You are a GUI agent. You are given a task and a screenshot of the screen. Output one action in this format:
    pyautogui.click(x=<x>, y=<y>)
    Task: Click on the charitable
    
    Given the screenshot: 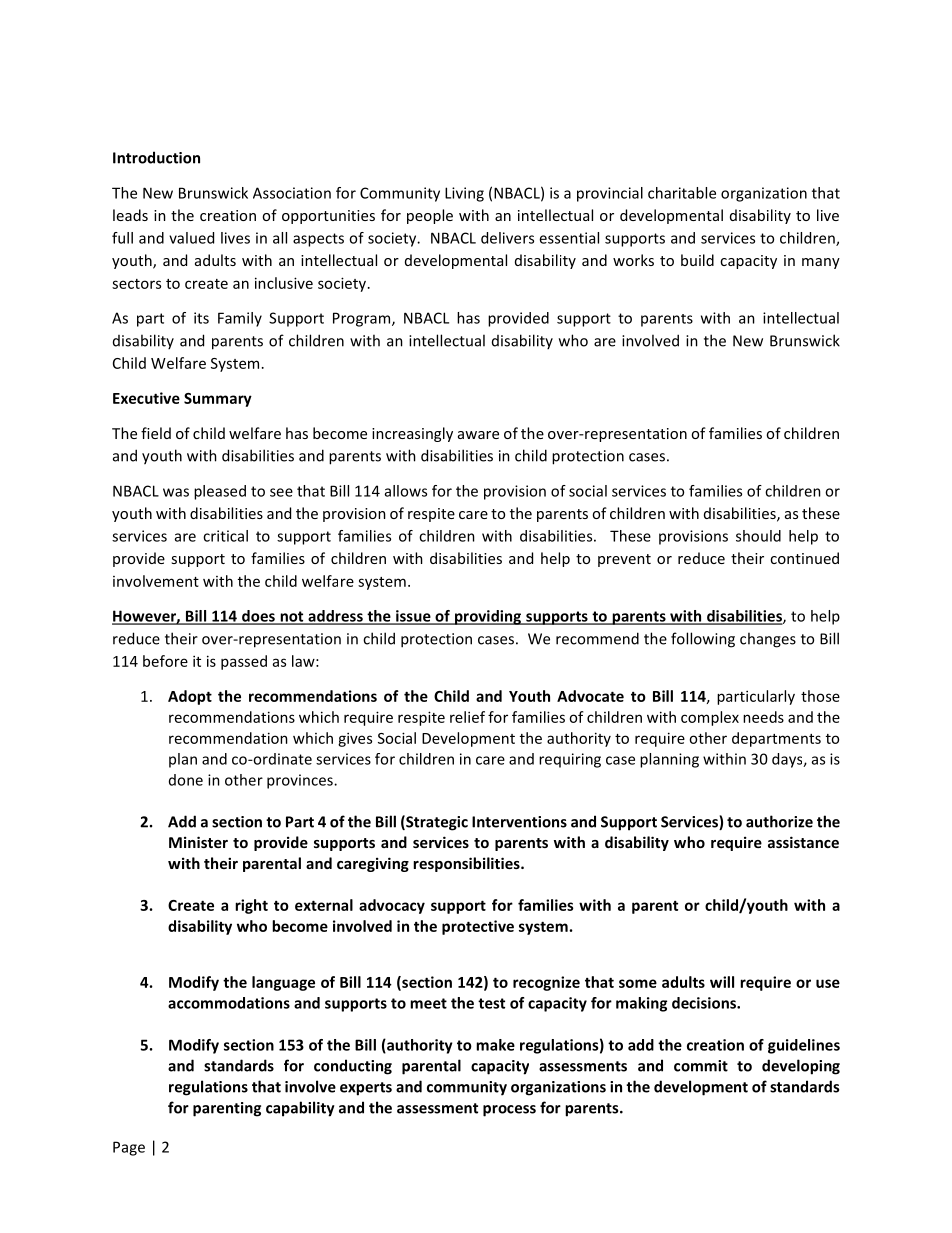 What is the action you would take?
    pyautogui.click(x=682, y=193)
